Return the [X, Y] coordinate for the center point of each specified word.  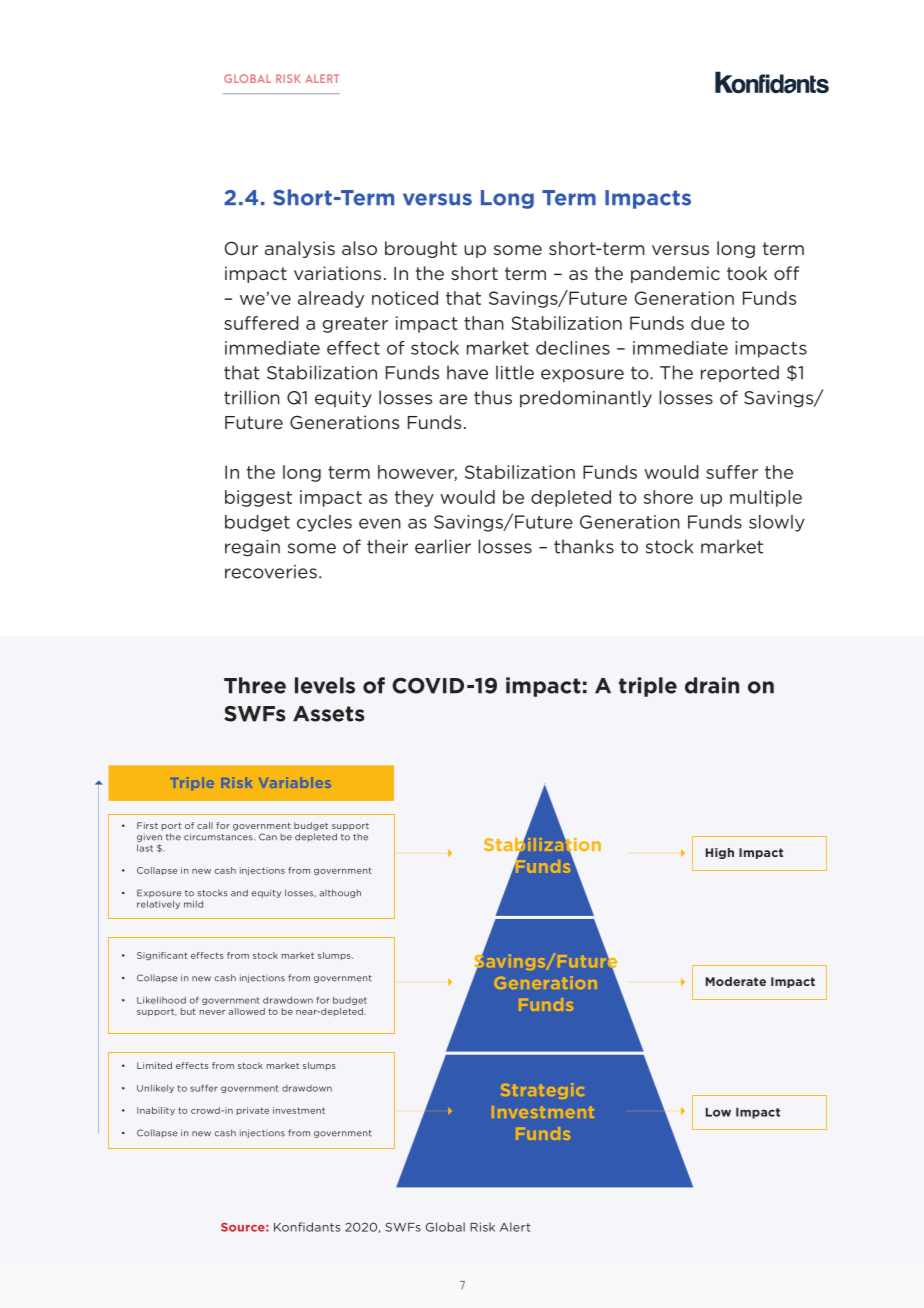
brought [421, 249]
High [720, 853]
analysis [300, 249]
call [205, 825]
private [253, 1111]
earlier [443, 546]
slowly [777, 523]
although [340, 893]
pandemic [675, 274]
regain [252, 548]
